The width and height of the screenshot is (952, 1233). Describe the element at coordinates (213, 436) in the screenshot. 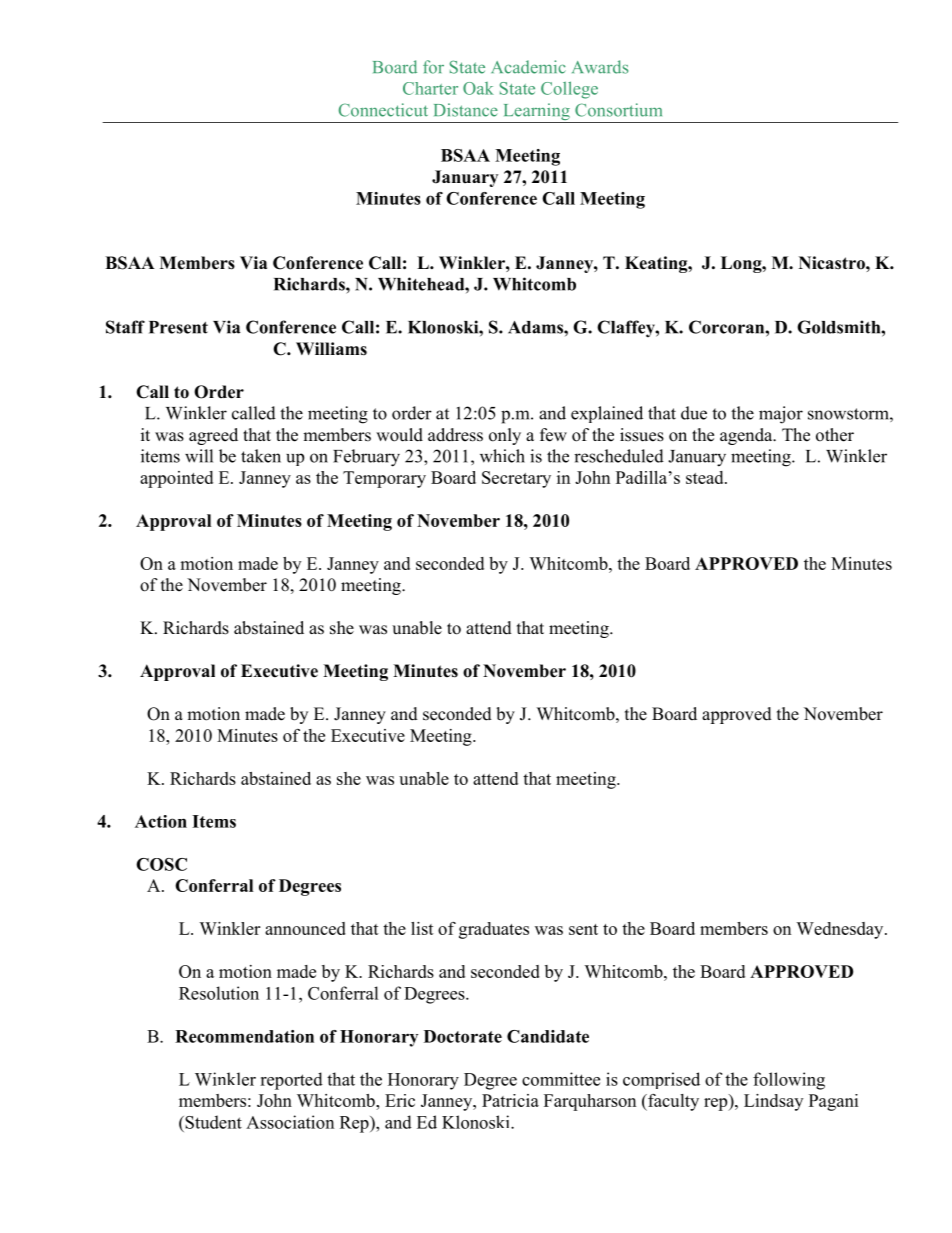

I see `agreed` at that location.
